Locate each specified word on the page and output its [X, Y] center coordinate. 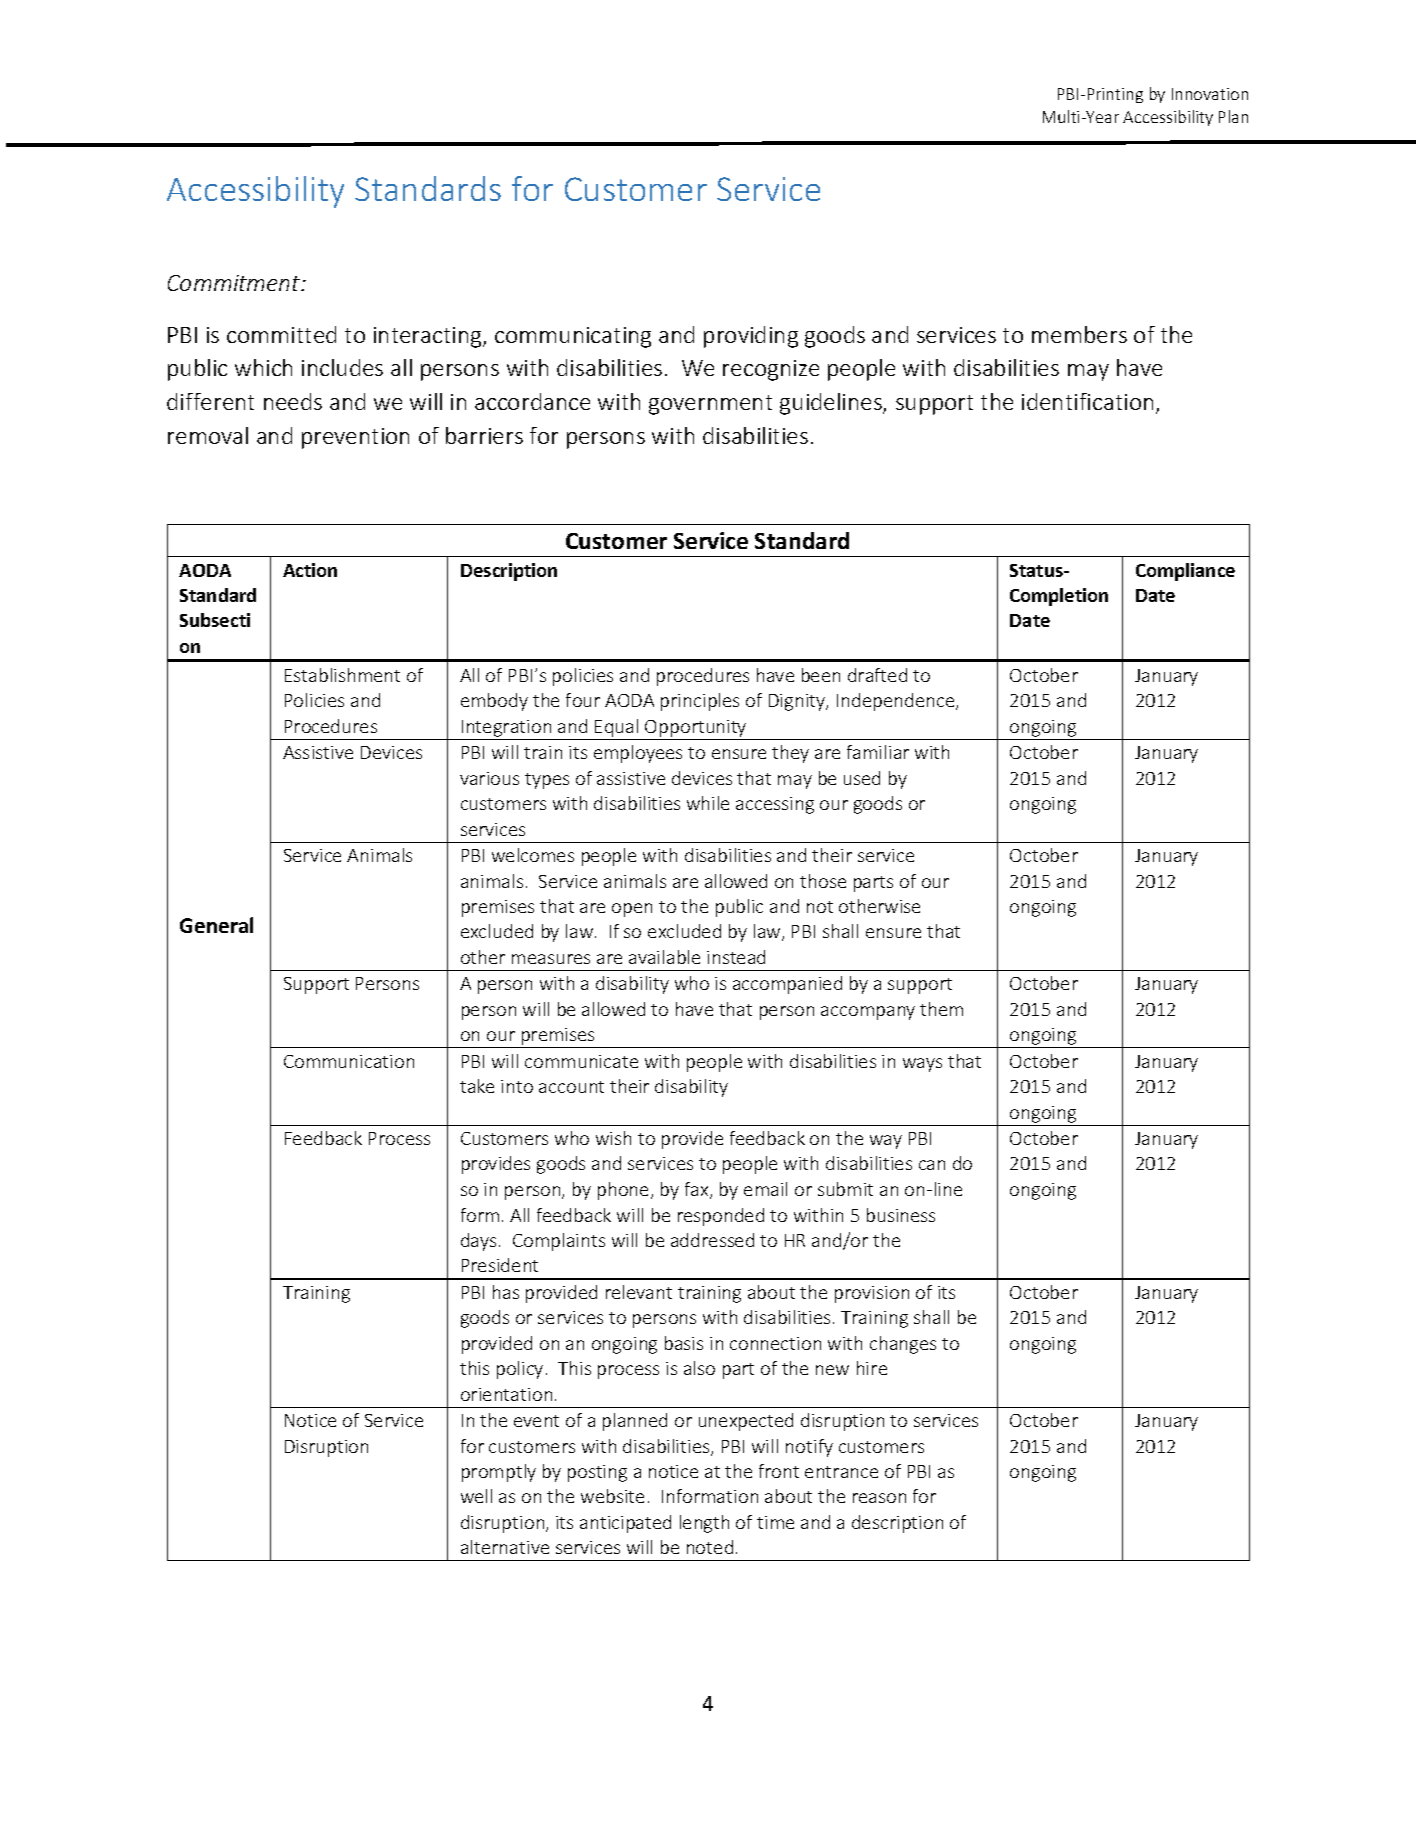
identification [1087, 401]
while [708, 803]
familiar [878, 752]
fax [698, 1190]
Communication [349, 1061]
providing [751, 337]
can [932, 1165]
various [489, 778]
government [710, 405]
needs [293, 401]
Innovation [1210, 94]
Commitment [235, 283]
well [476, 1496]
